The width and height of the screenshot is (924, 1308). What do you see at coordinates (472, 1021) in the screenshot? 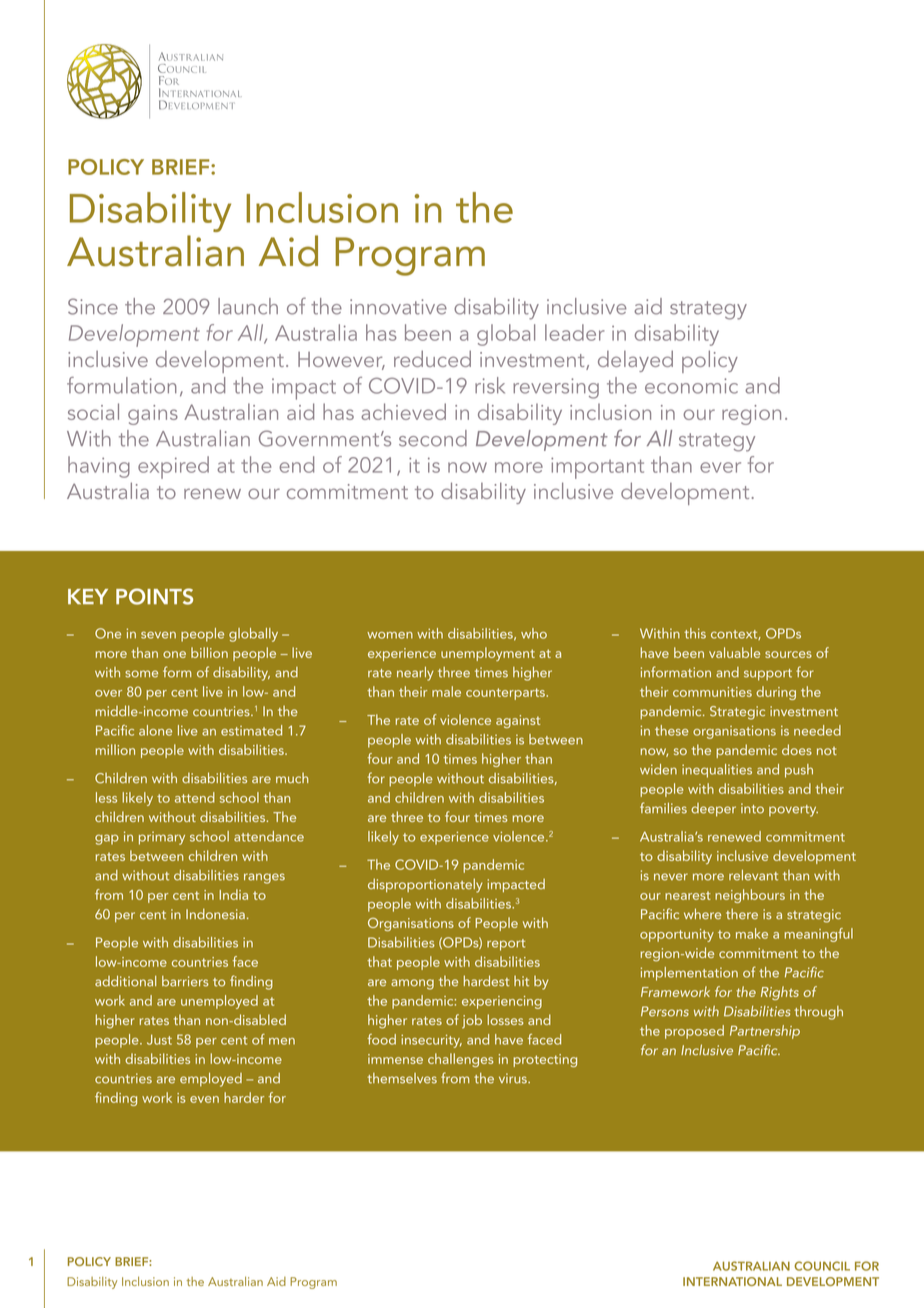
I see `job` at bounding box center [472, 1021].
